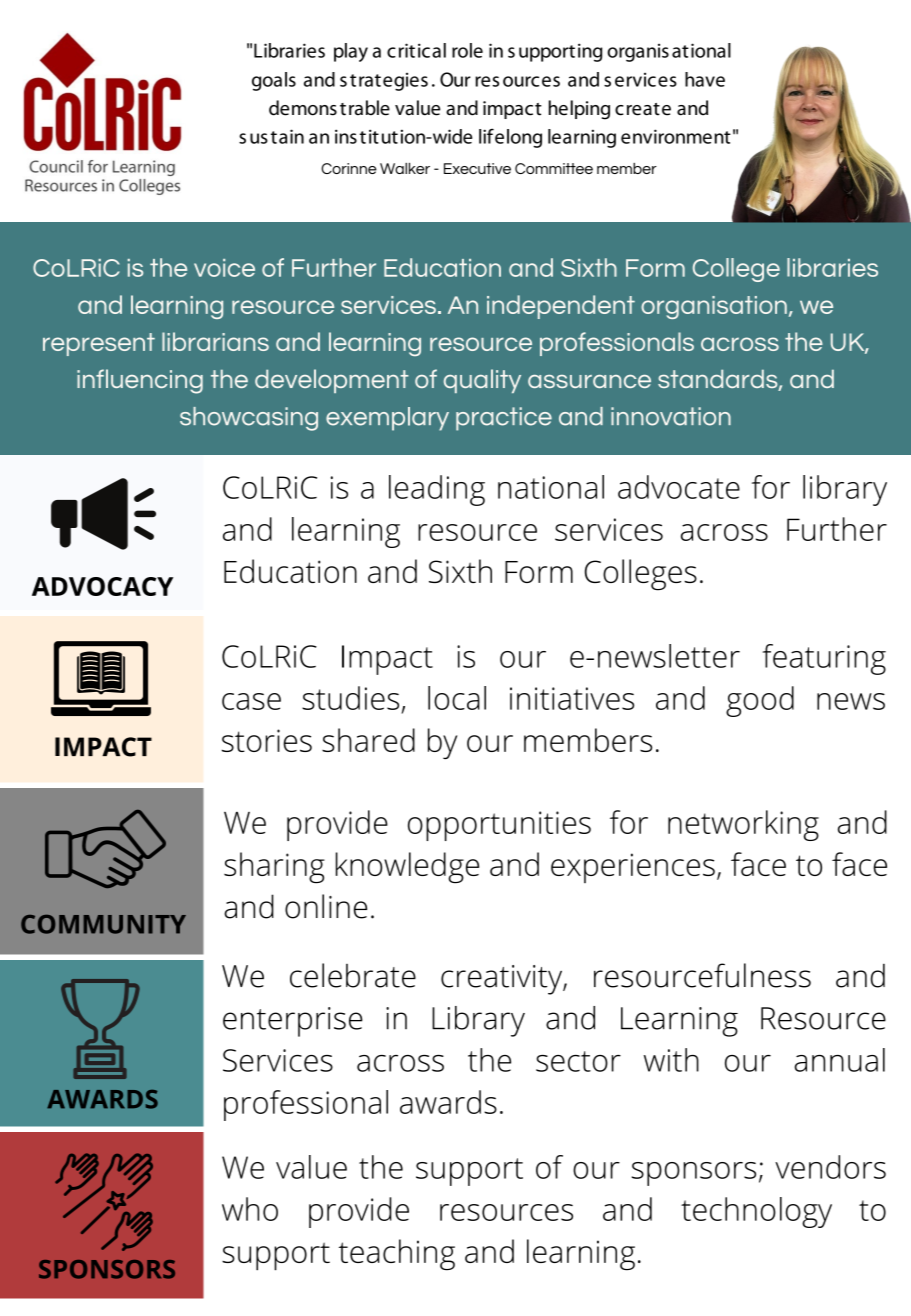 This page has height=1316, width=911. Describe the element at coordinates (437, 490) in the page. I see `leading` at that location.
